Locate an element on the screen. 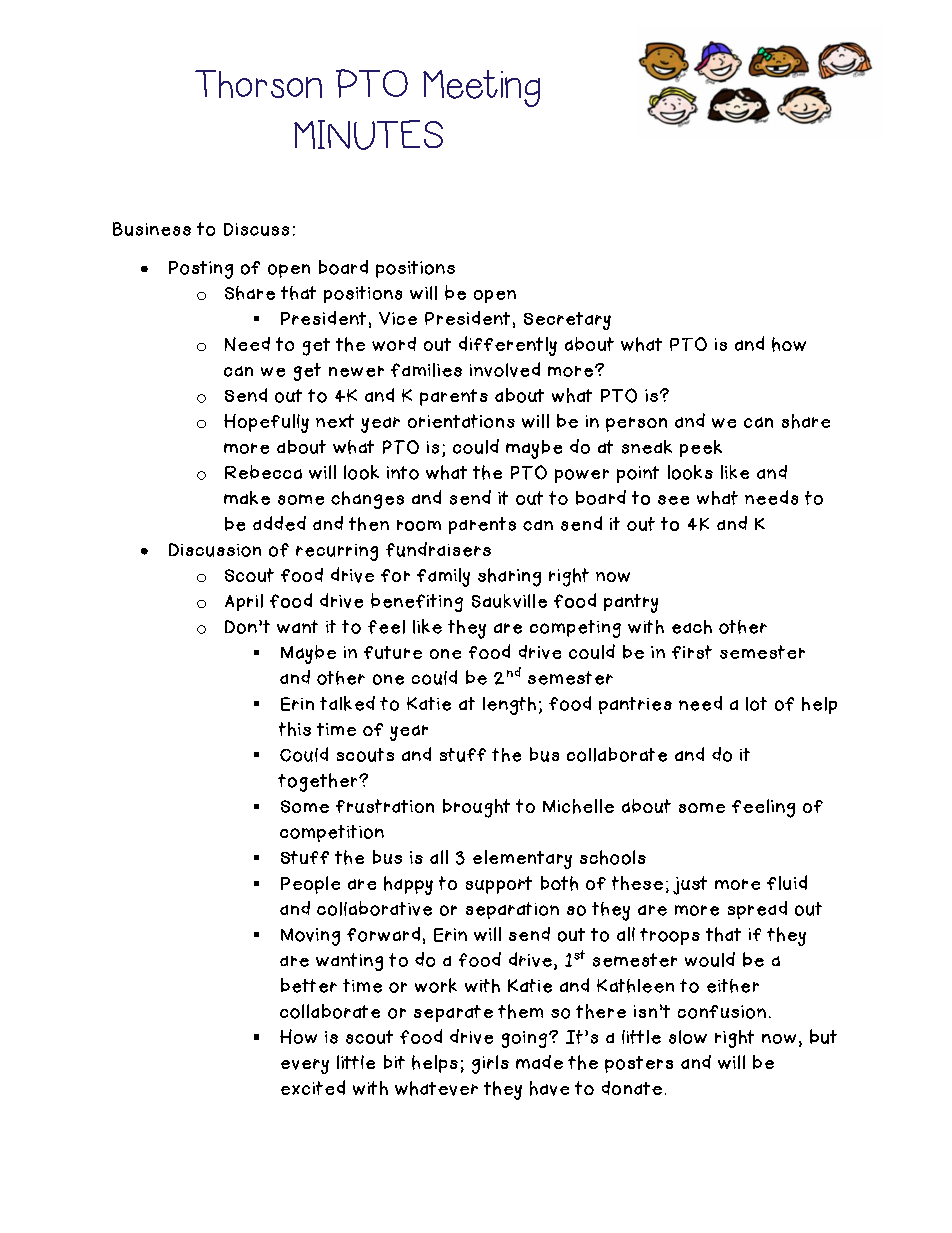  April is located at coordinates (244, 602).
